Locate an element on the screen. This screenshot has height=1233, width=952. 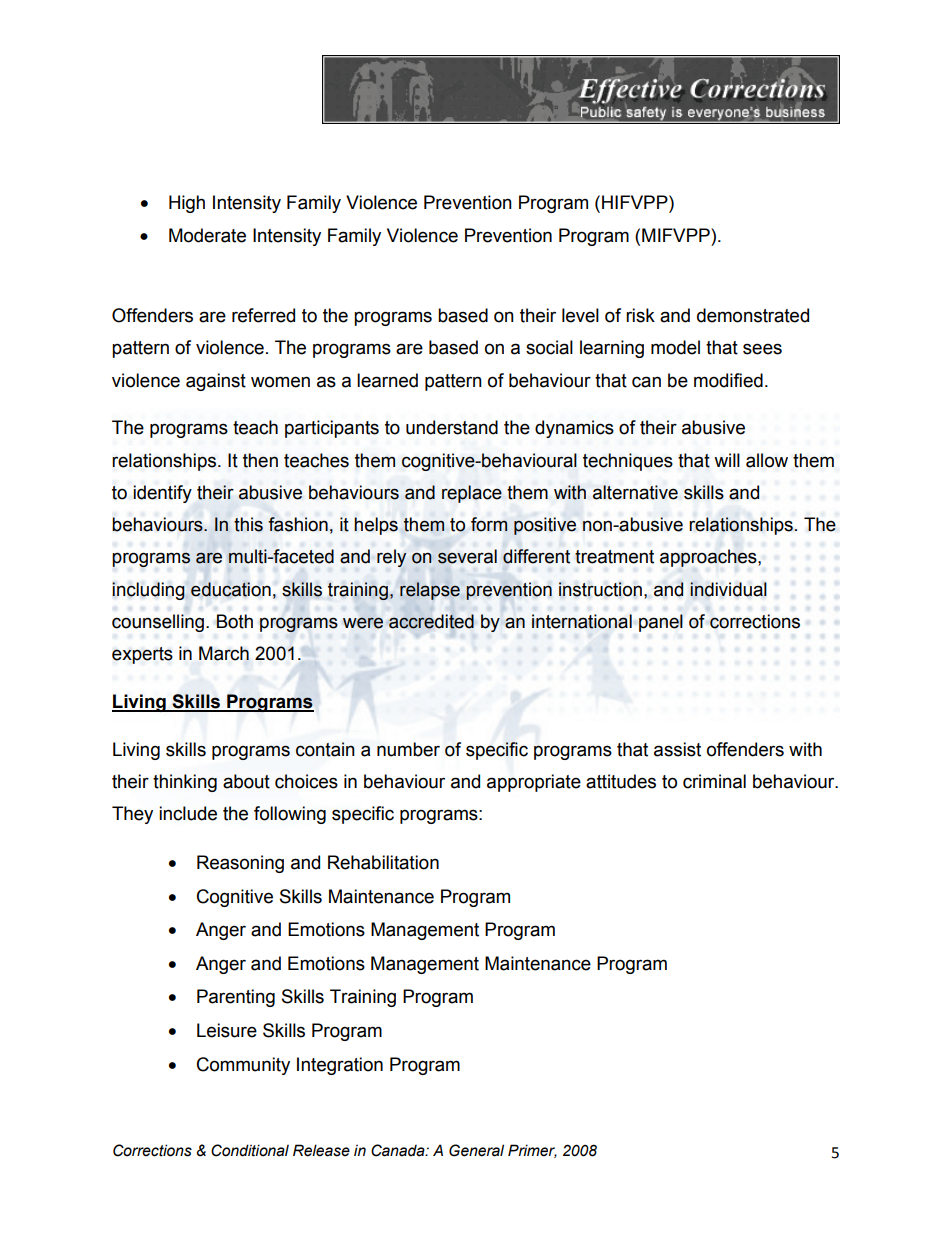
panel is located at coordinates (661, 623).
